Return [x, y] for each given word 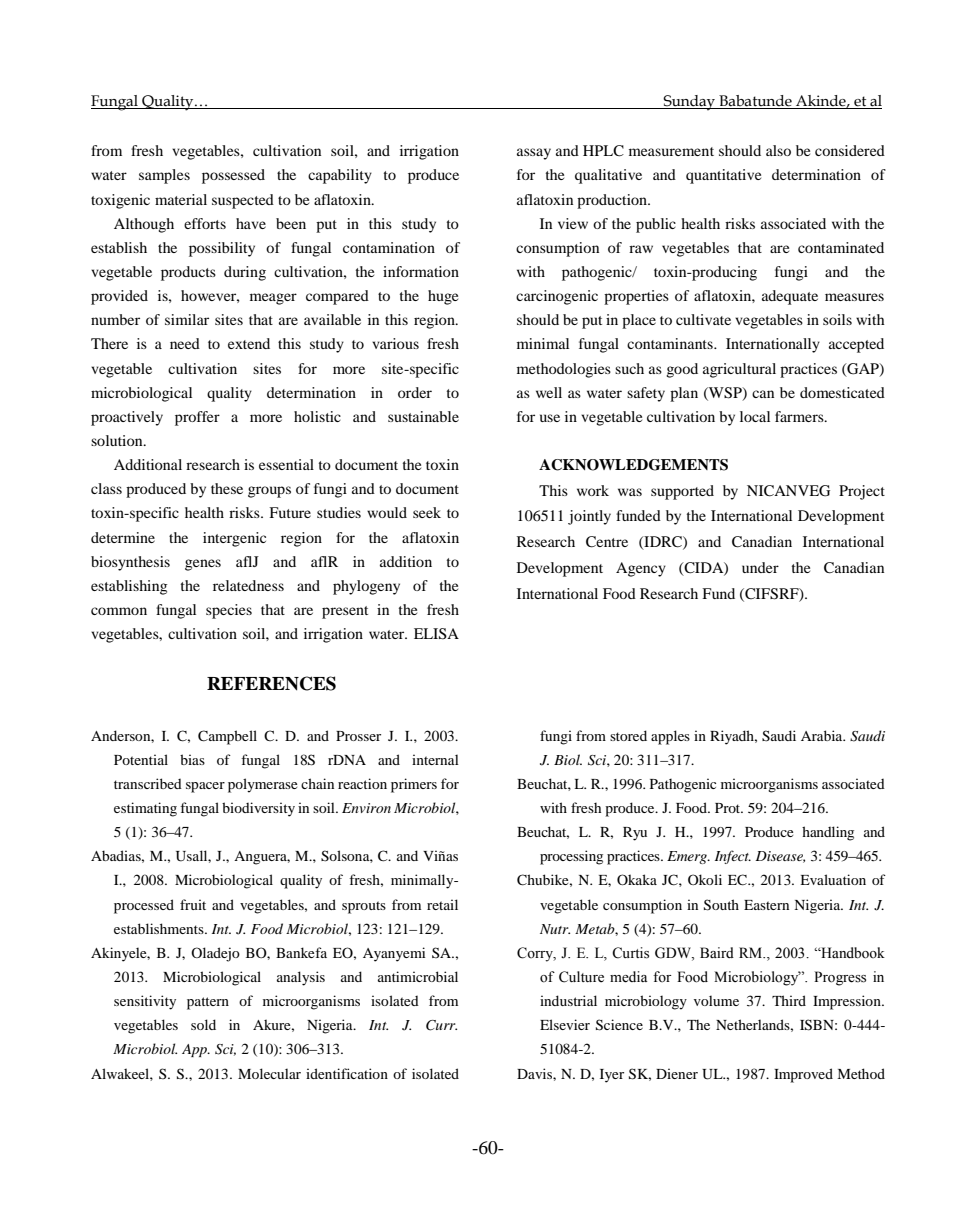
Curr [441, 1025]
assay [534, 154]
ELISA [436, 634]
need [185, 343]
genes [203, 565]
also [778, 150]
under [760, 567]
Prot [729, 808]
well [549, 392]
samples [164, 176]
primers [414, 785]
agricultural [739, 370]
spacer [205, 787]
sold [203, 1024]
